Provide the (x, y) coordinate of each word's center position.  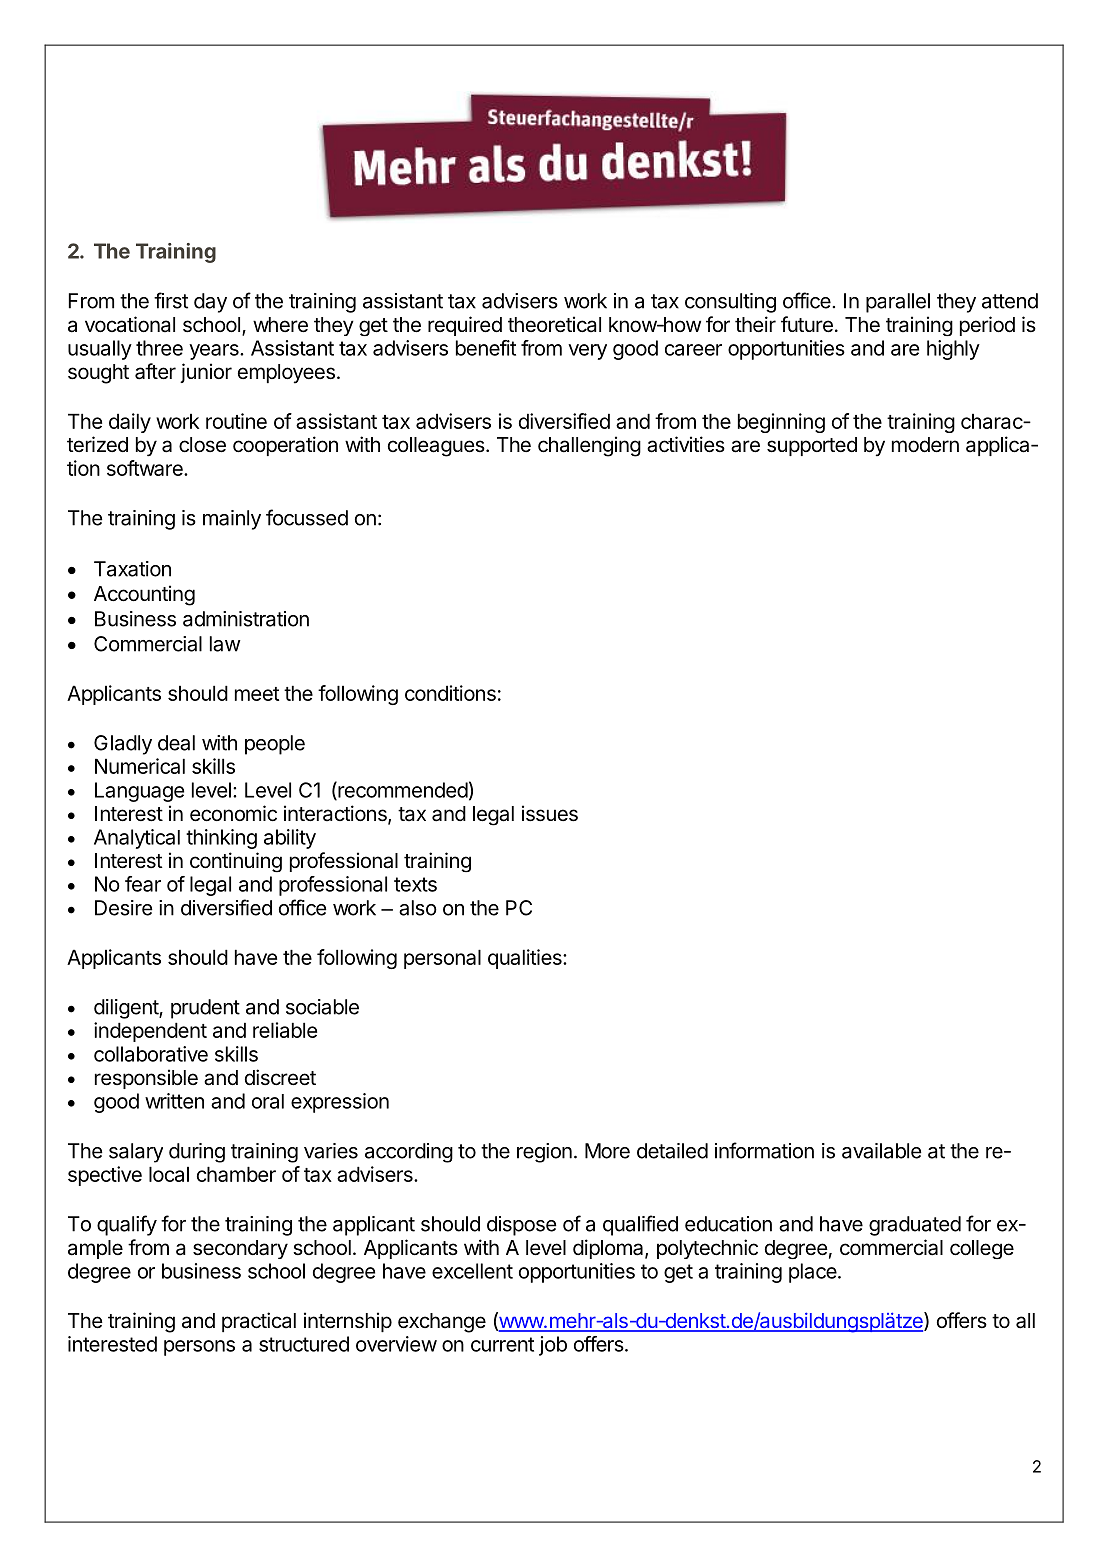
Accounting (144, 595)
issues (550, 813)
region (544, 1153)
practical (259, 1322)
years (215, 352)
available (882, 1151)
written (174, 1101)
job (553, 1346)
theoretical (554, 324)
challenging (589, 446)
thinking (221, 839)
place (813, 1273)
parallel (898, 303)
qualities (526, 959)
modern (925, 445)
